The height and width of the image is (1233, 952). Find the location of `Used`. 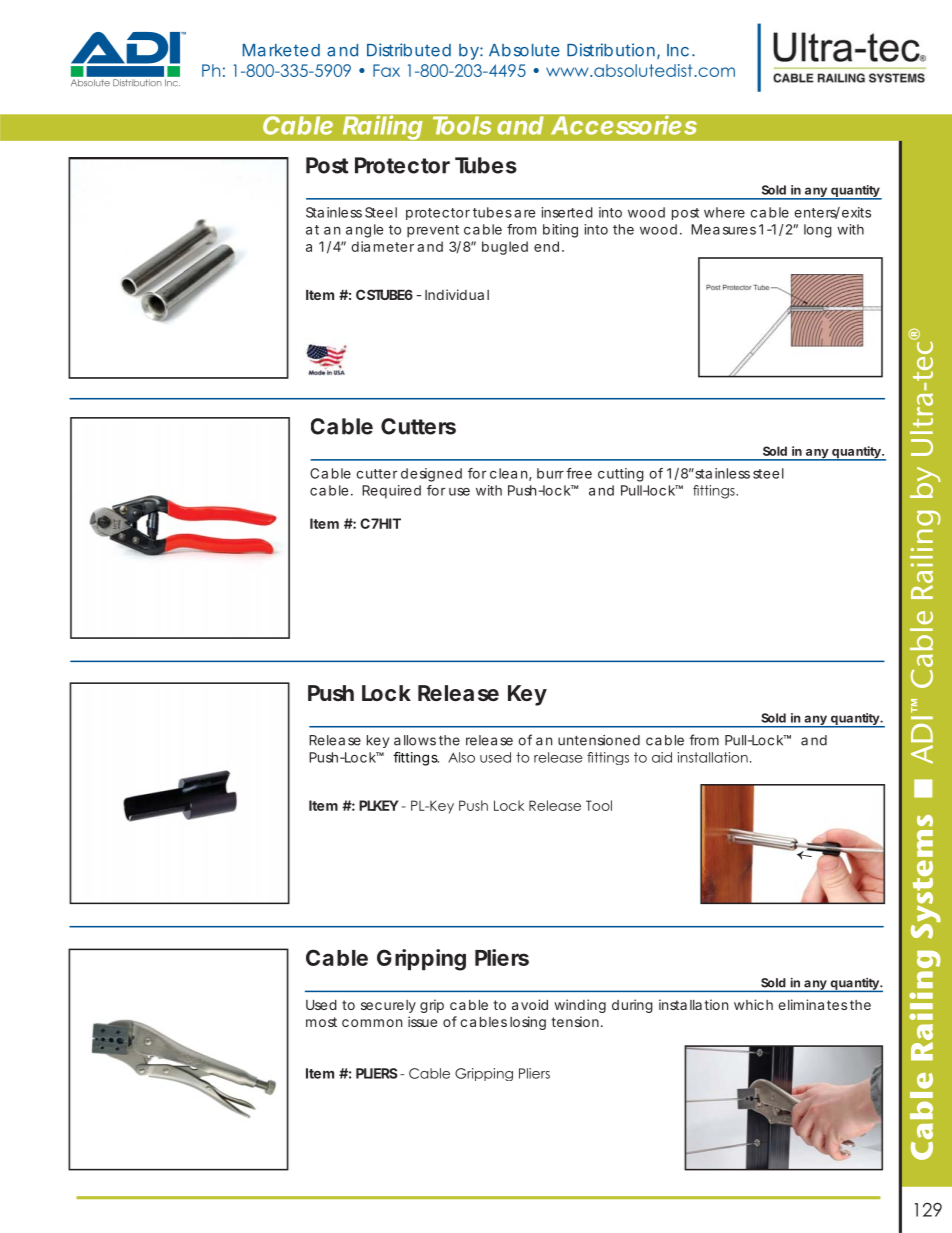

Used is located at coordinates (321, 1005).
